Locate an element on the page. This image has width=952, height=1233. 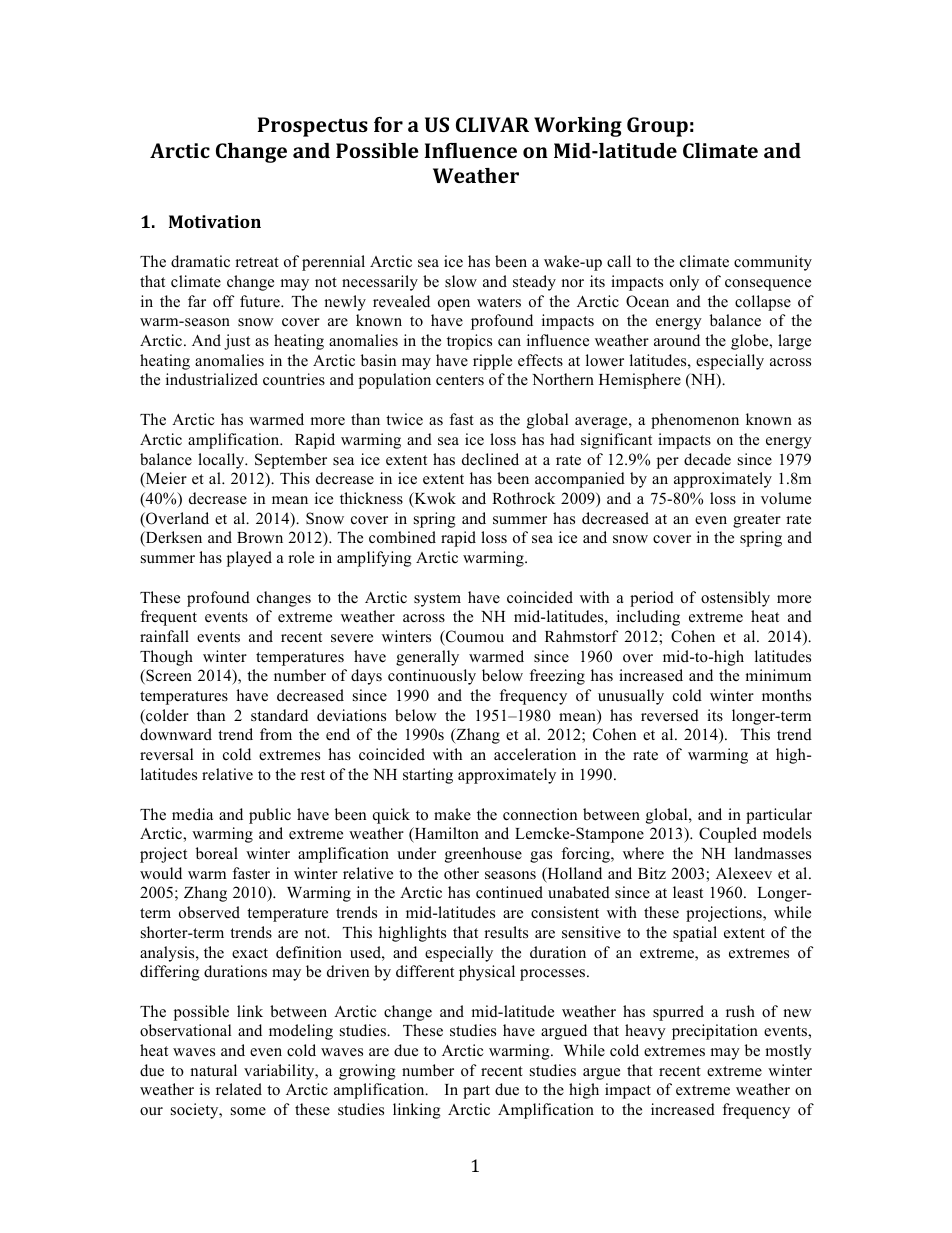
declined is located at coordinates (490, 459).
